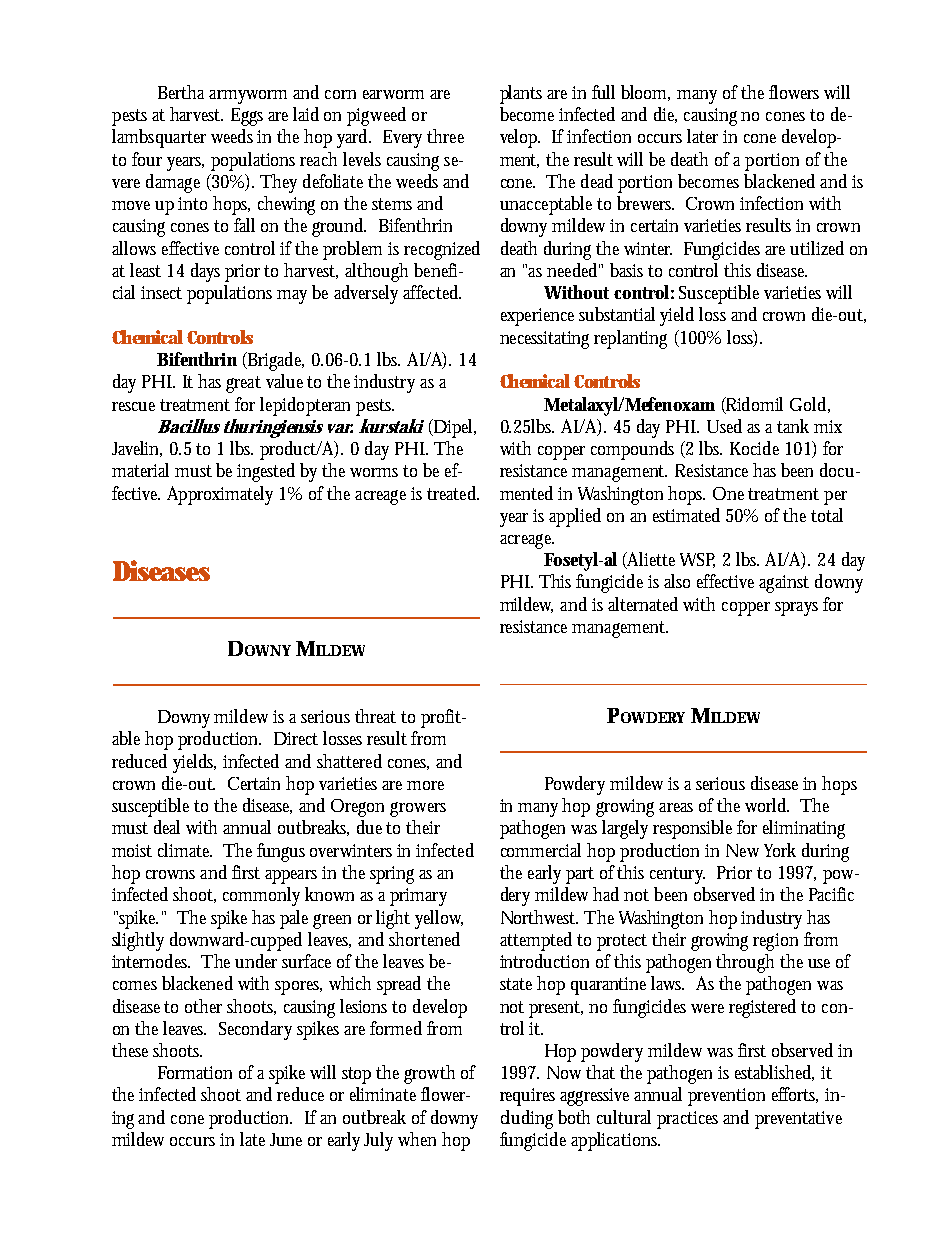 Image resolution: width=952 pixels, height=1233 pixels. Describe the element at coordinates (445, 136) in the screenshot. I see `three` at that location.
